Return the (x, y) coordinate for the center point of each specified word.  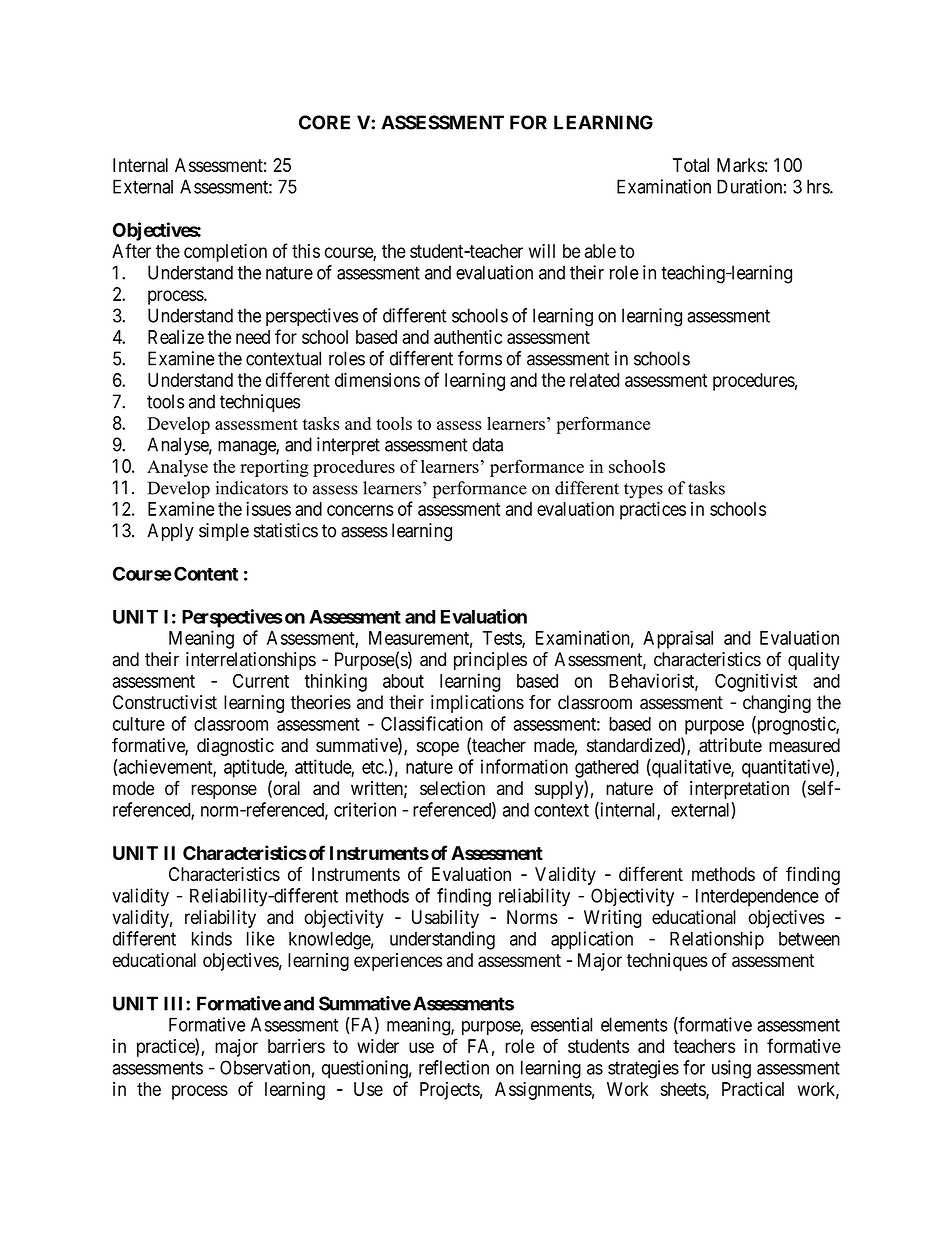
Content (206, 573)
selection (452, 788)
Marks (741, 165)
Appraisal (678, 639)
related (594, 380)
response (224, 791)
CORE (324, 122)
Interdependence (757, 898)
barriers (296, 1046)
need (253, 337)
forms (480, 358)
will (542, 251)
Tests (503, 639)
